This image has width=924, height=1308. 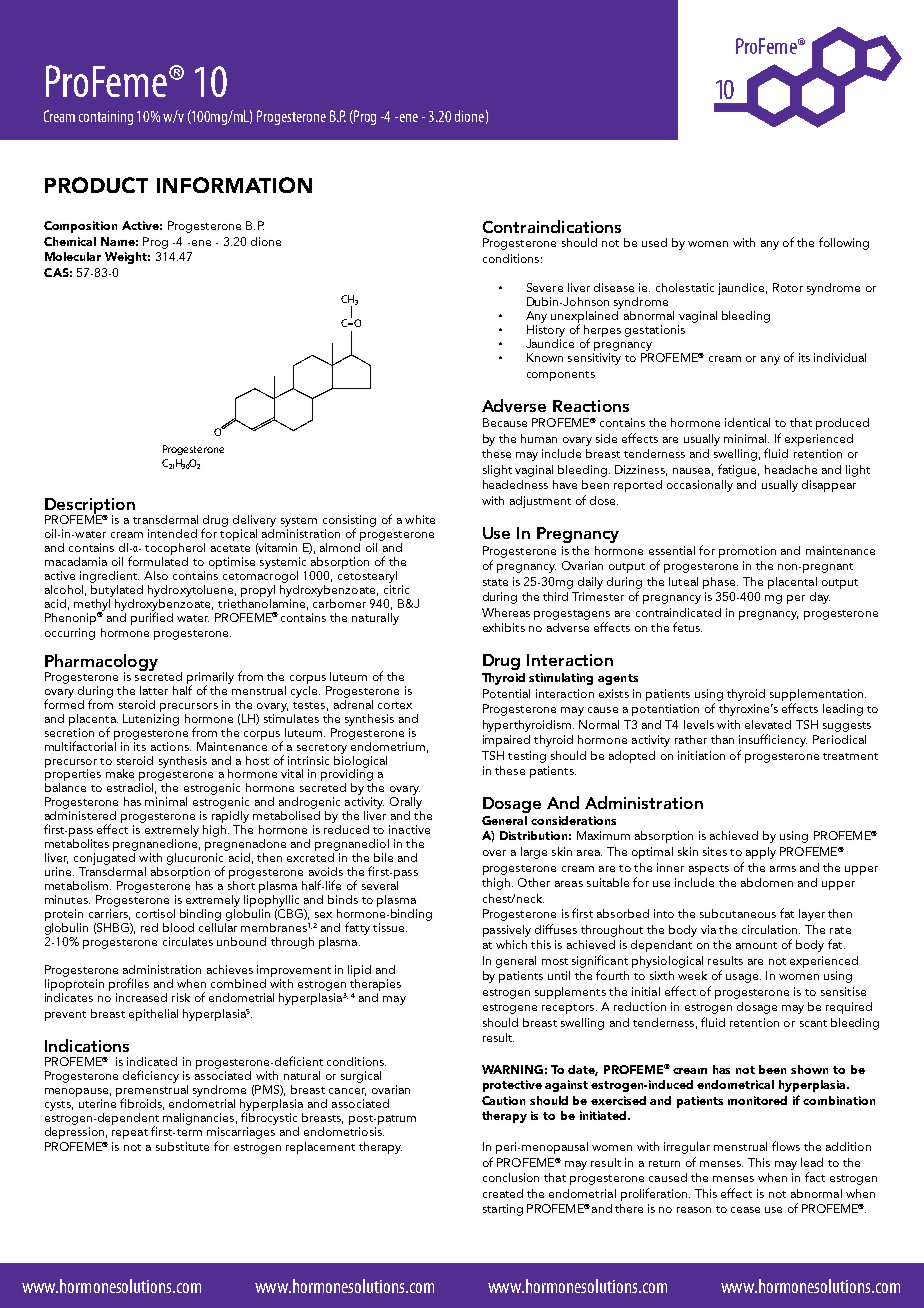 What do you see at coordinates (106, 118) in the image?
I see `containing` at bounding box center [106, 118].
